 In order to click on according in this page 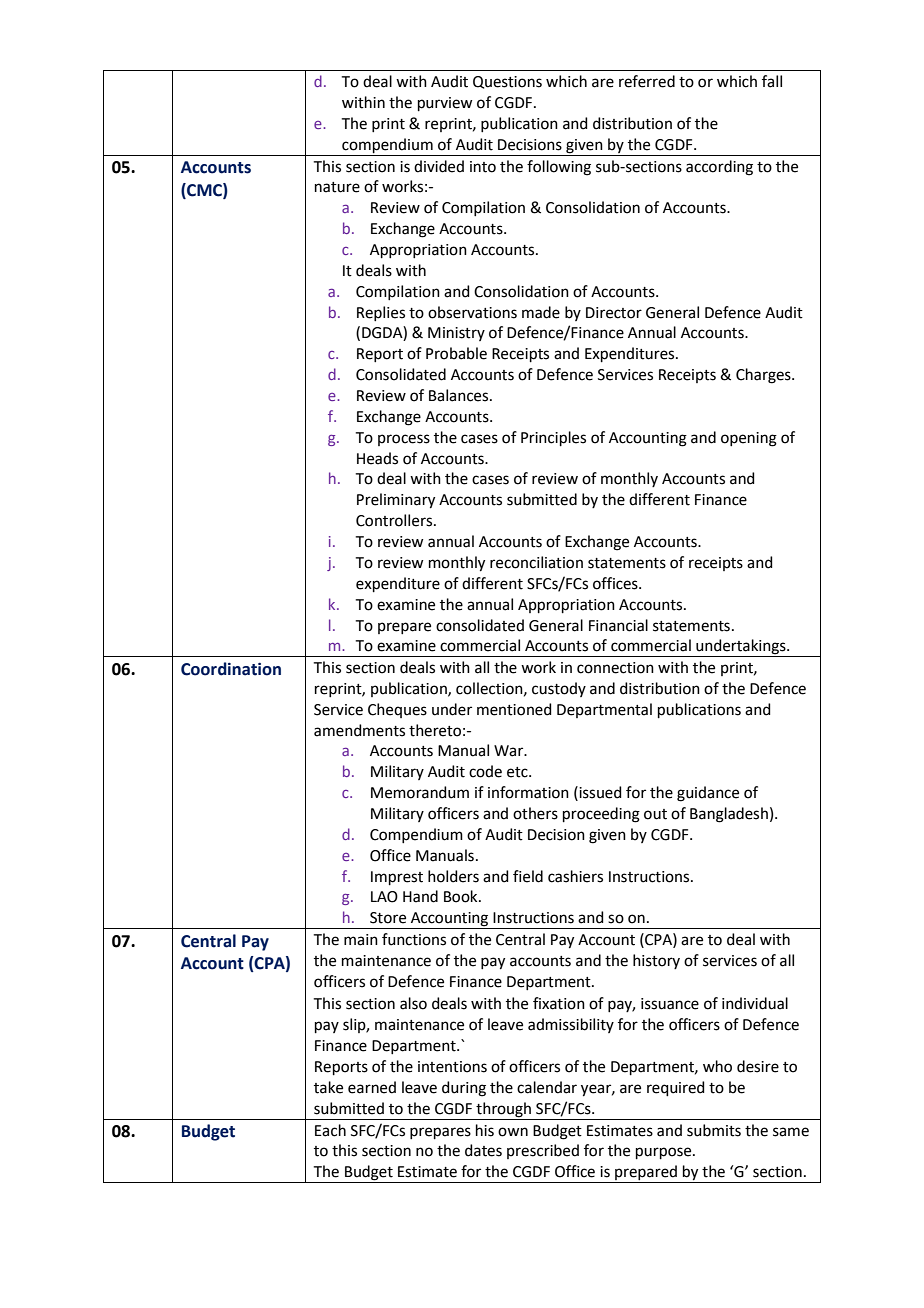, I will do `click(719, 168)`.
